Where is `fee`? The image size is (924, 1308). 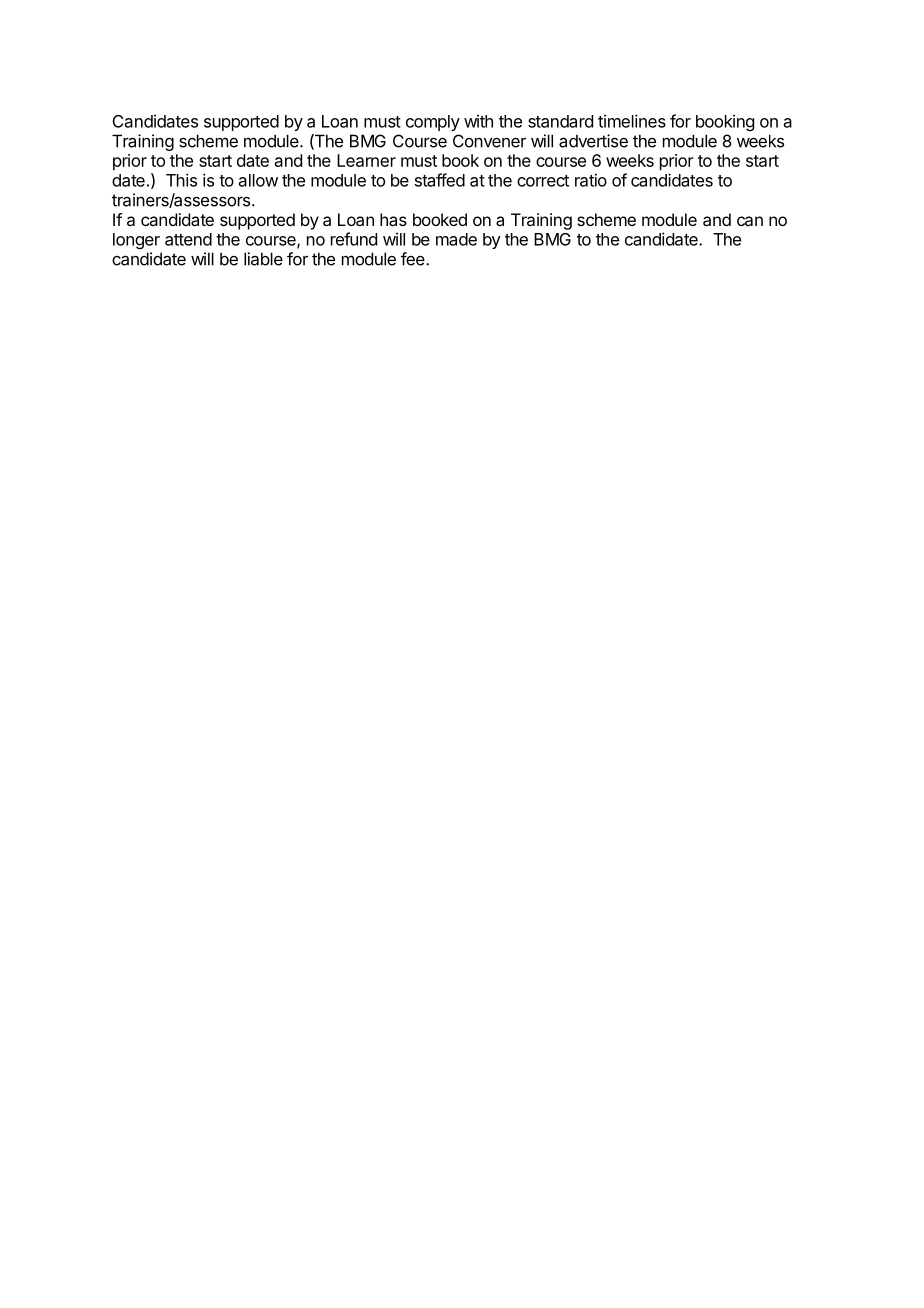 fee is located at coordinates (414, 259).
